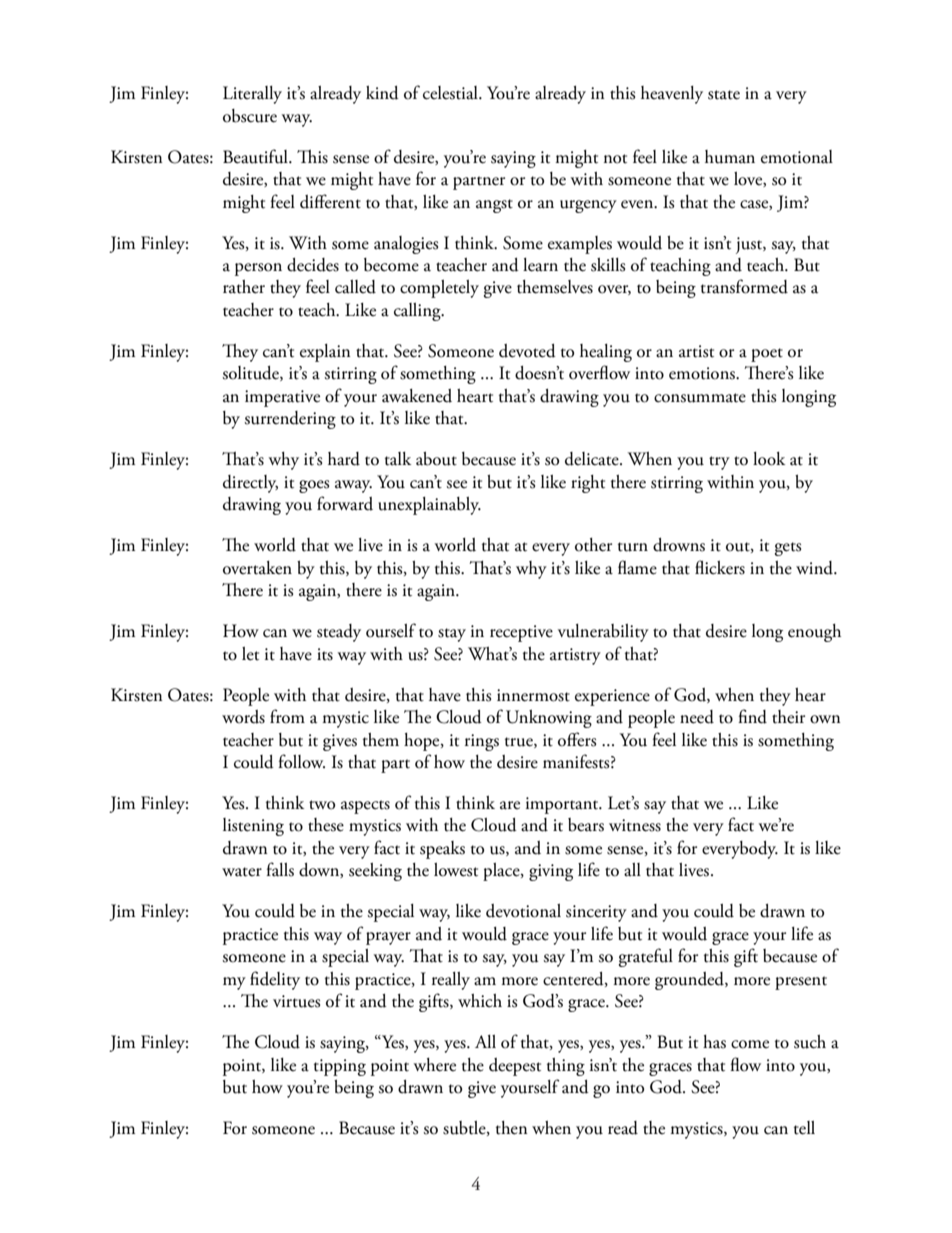 Image resolution: width=952 pixels, height=1233 pixels. What do you see at coordinates (804, 1128) in the screenshot?
I see `tell` at bounding box center [804, 1128].
